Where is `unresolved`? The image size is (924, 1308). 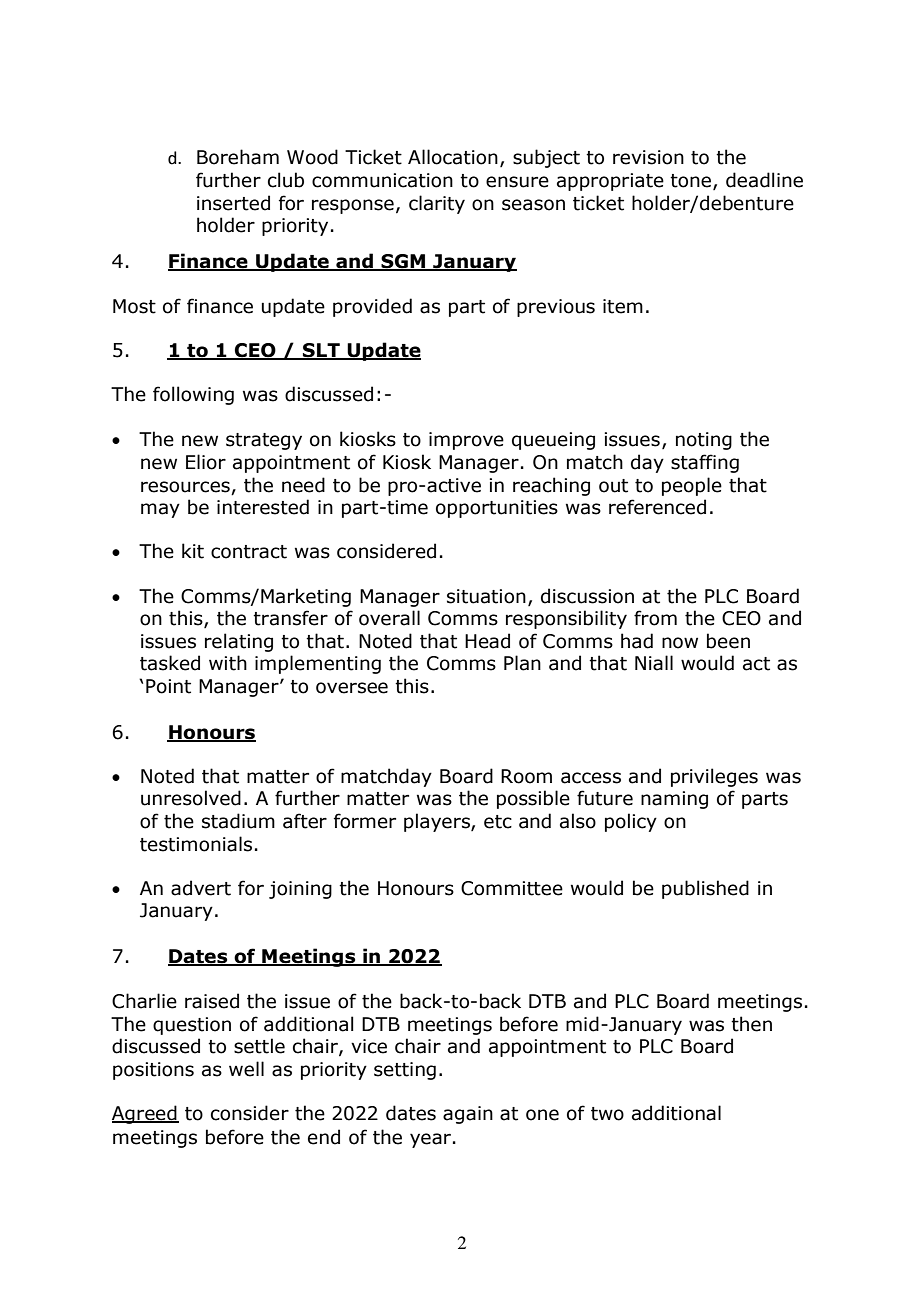 unresolved is located at coordinates (191, 798).
